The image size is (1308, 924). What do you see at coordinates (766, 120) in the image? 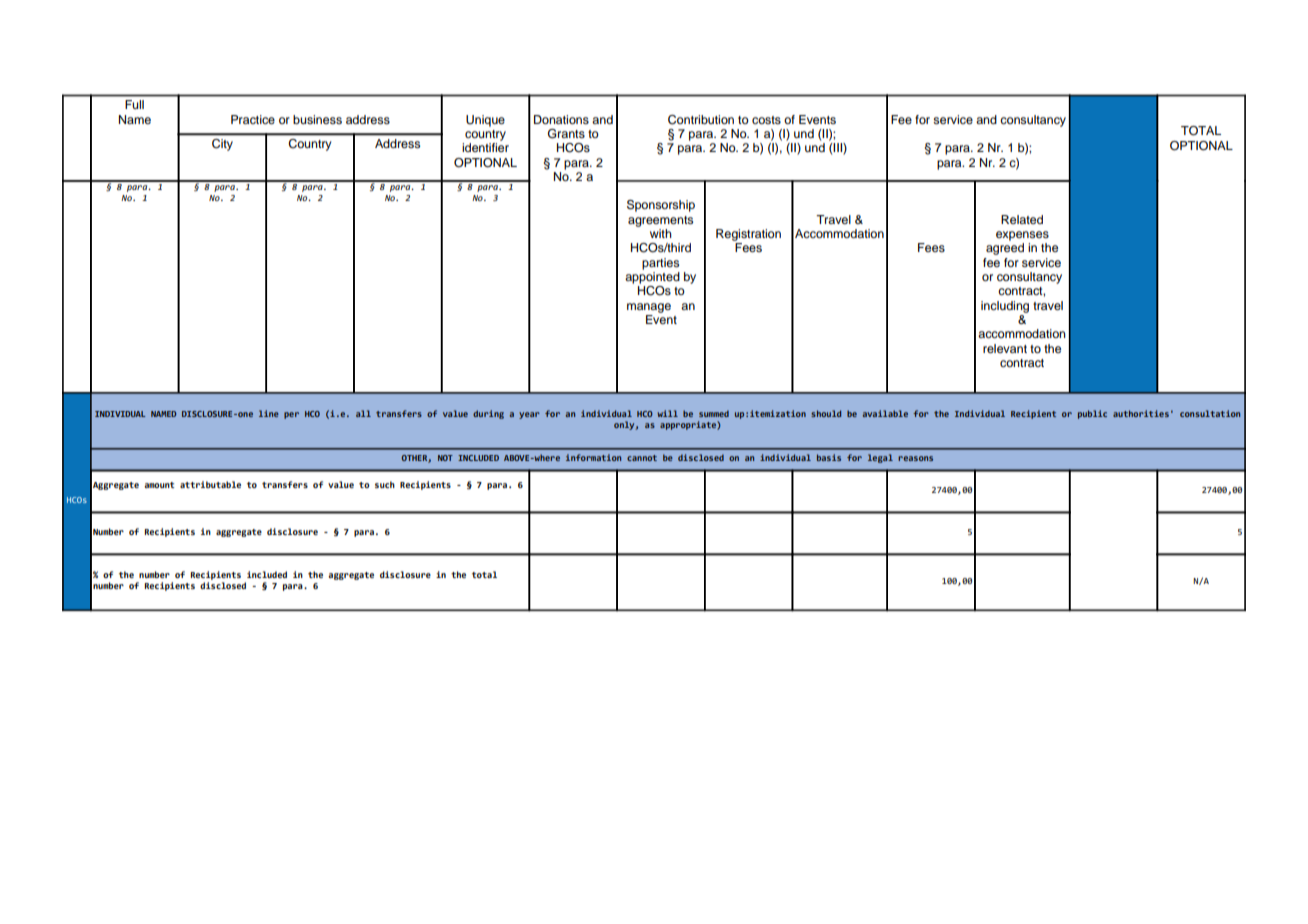
I see `costs` at bounding box center [766, 120].
